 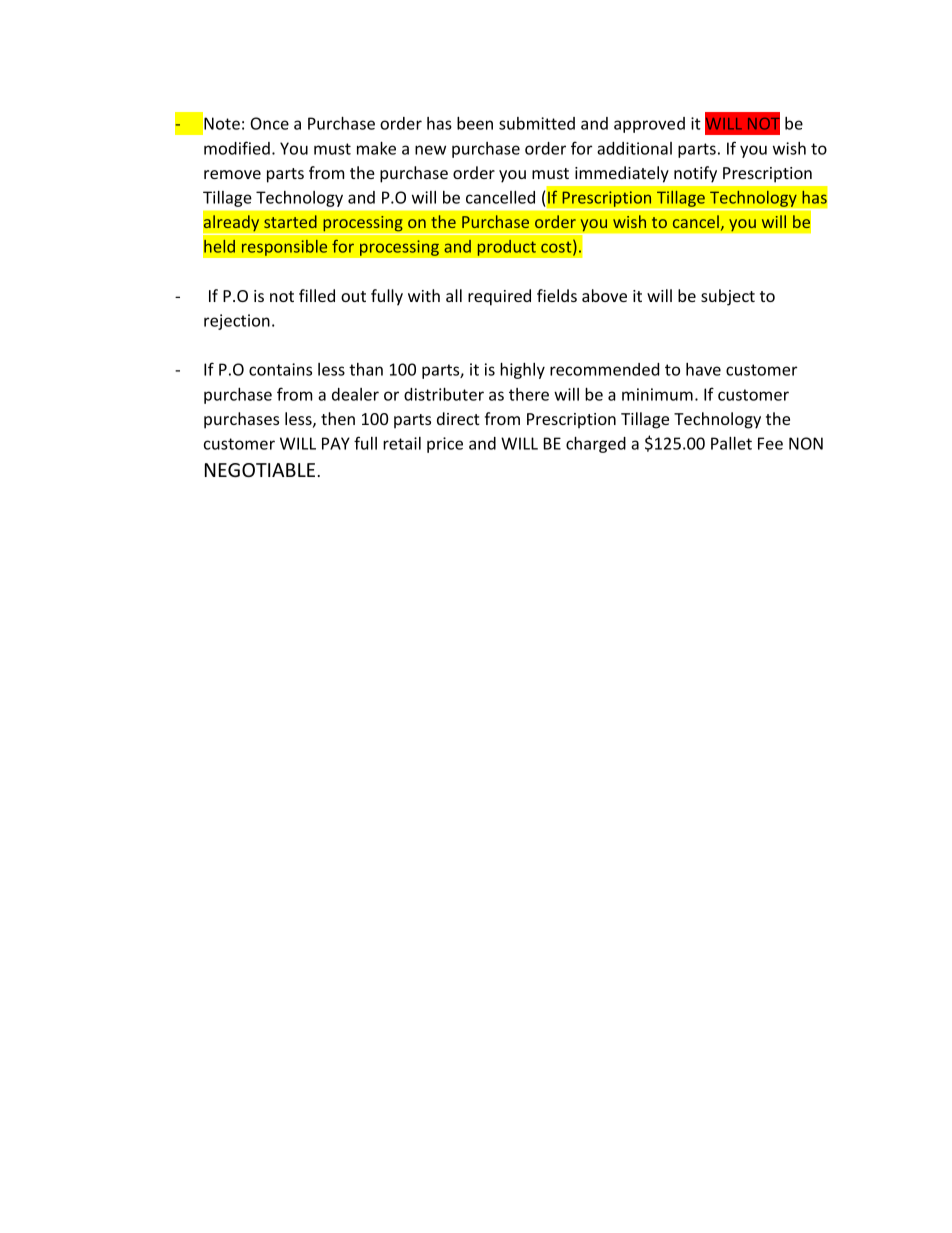 I want to click on price, so click(x=445, y=445).
